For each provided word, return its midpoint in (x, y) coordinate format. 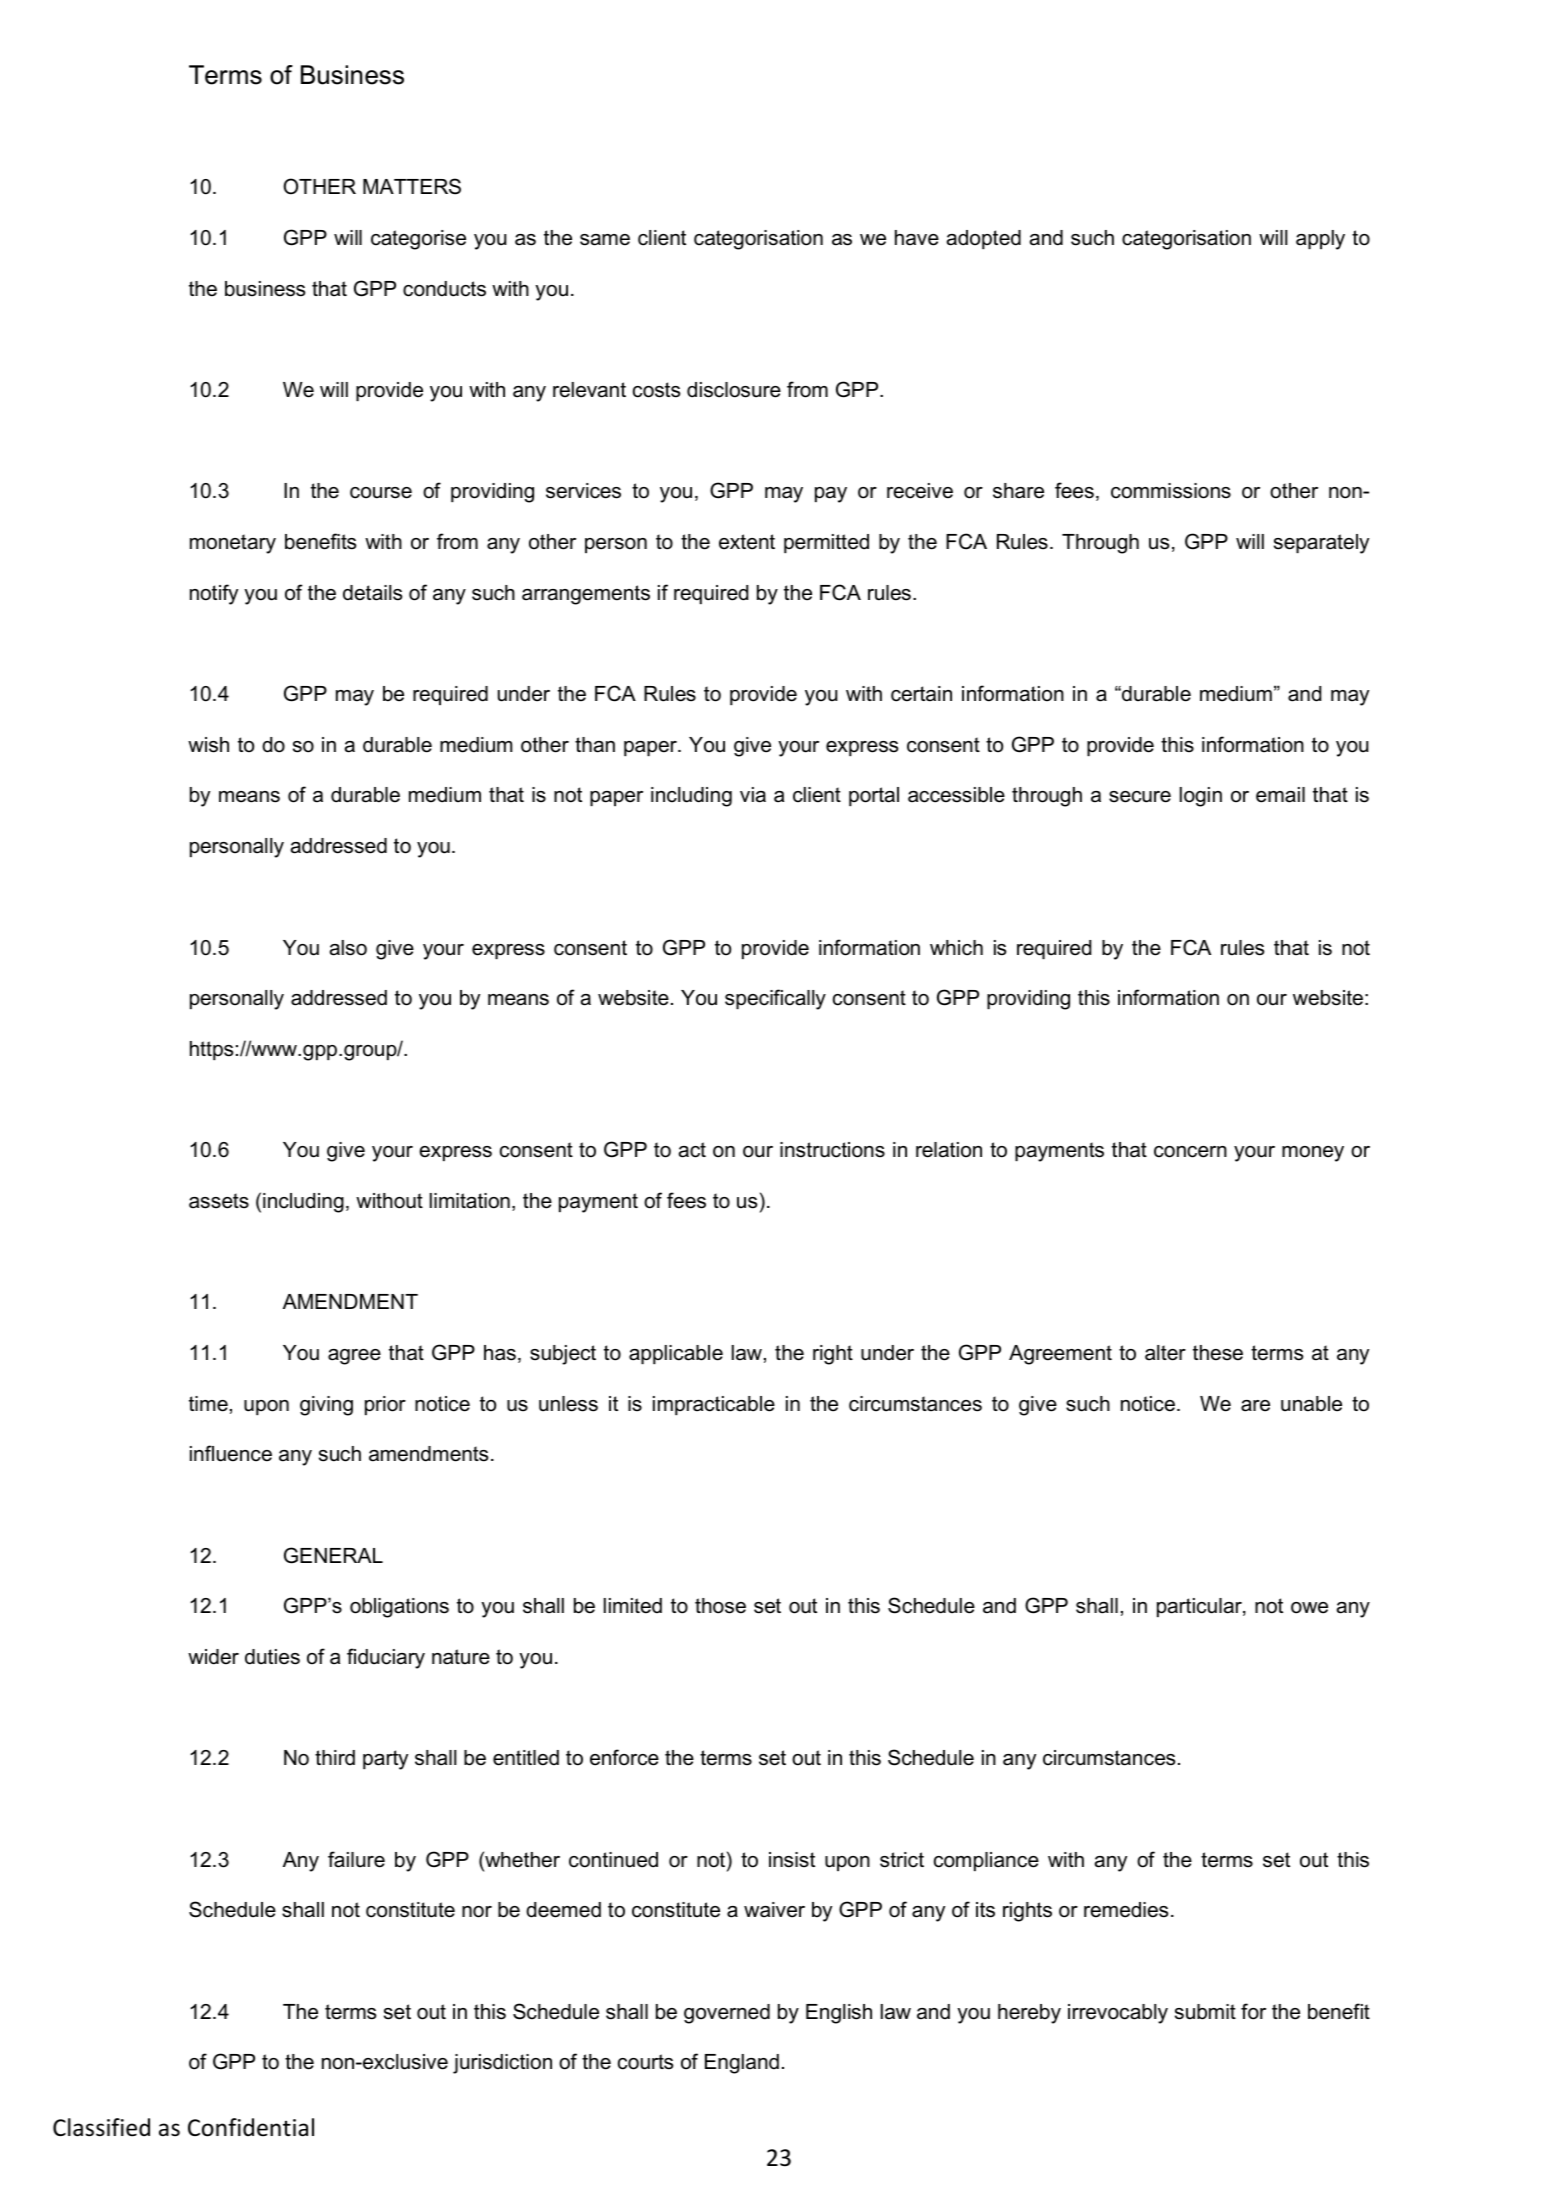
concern (1190, 1152)
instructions (832, 1150)
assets (219, 1201)
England (742, 2064)
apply (1320, 240)
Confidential (251, 2127)
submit (1205, 2012)
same (605, 240)
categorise (418, 240)
